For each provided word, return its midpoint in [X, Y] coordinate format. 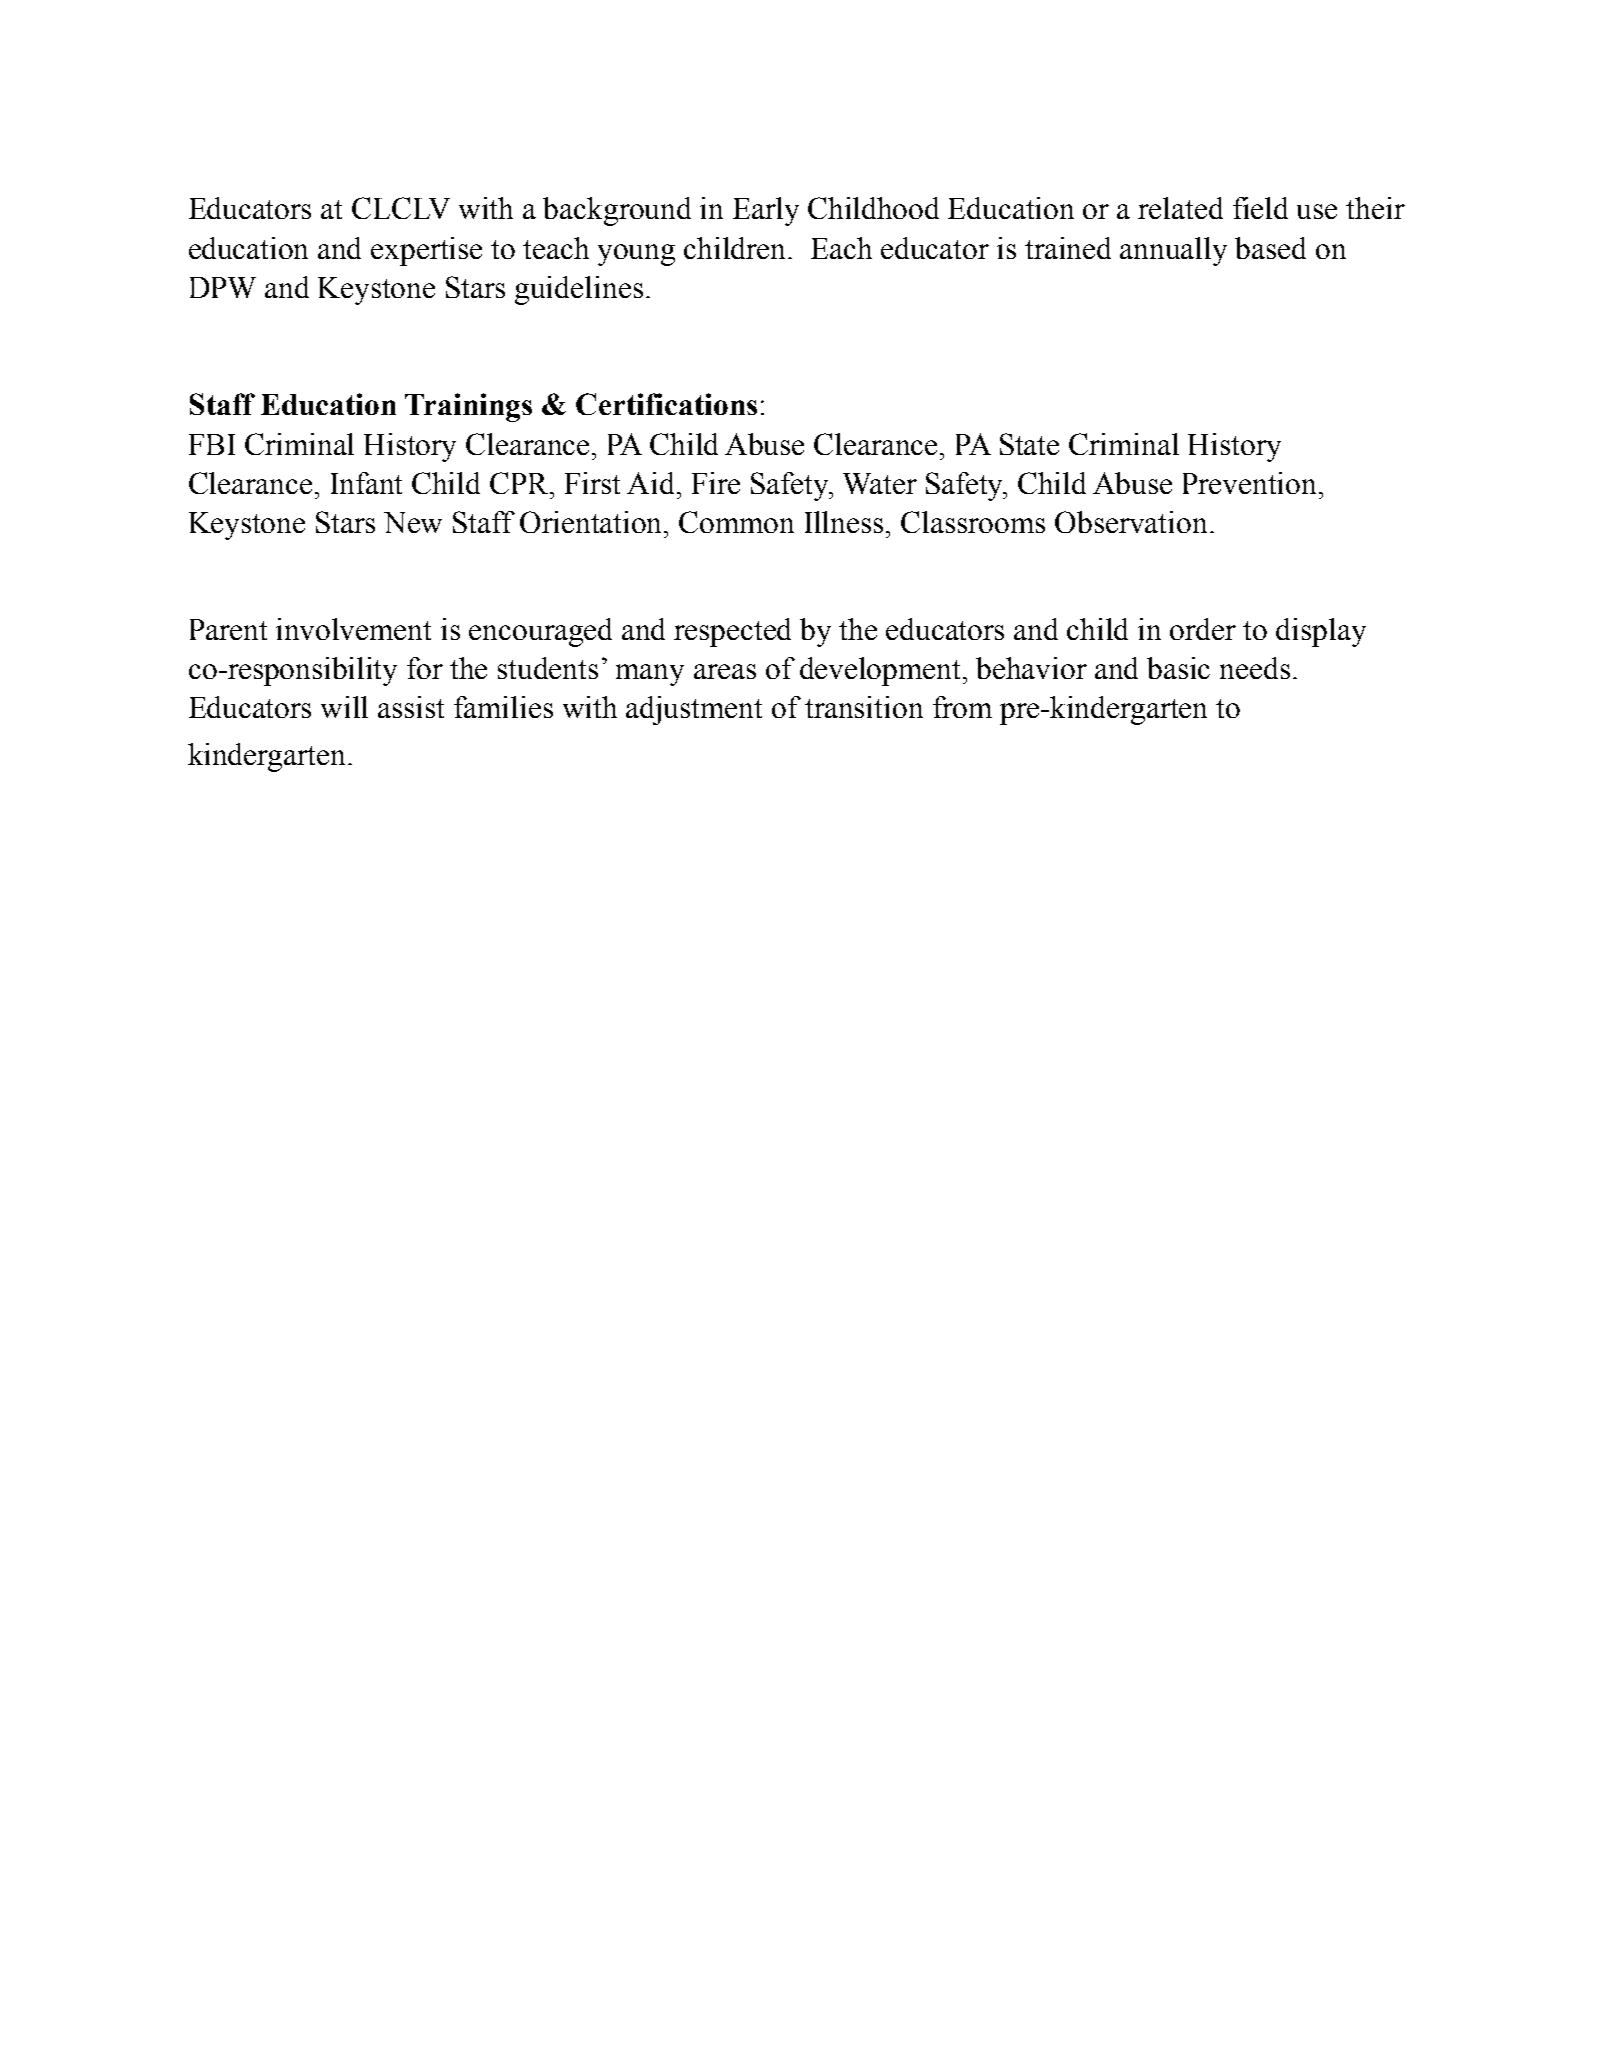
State [1029, 444]
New [413, 522]
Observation [1131, 522]
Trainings [468, 407]
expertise [426, 251]
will [344, 707]
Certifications [666, 404]
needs [1255, 668]
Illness [844, 522]
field [1260, 208]
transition [864, 707]
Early [766, 211]
